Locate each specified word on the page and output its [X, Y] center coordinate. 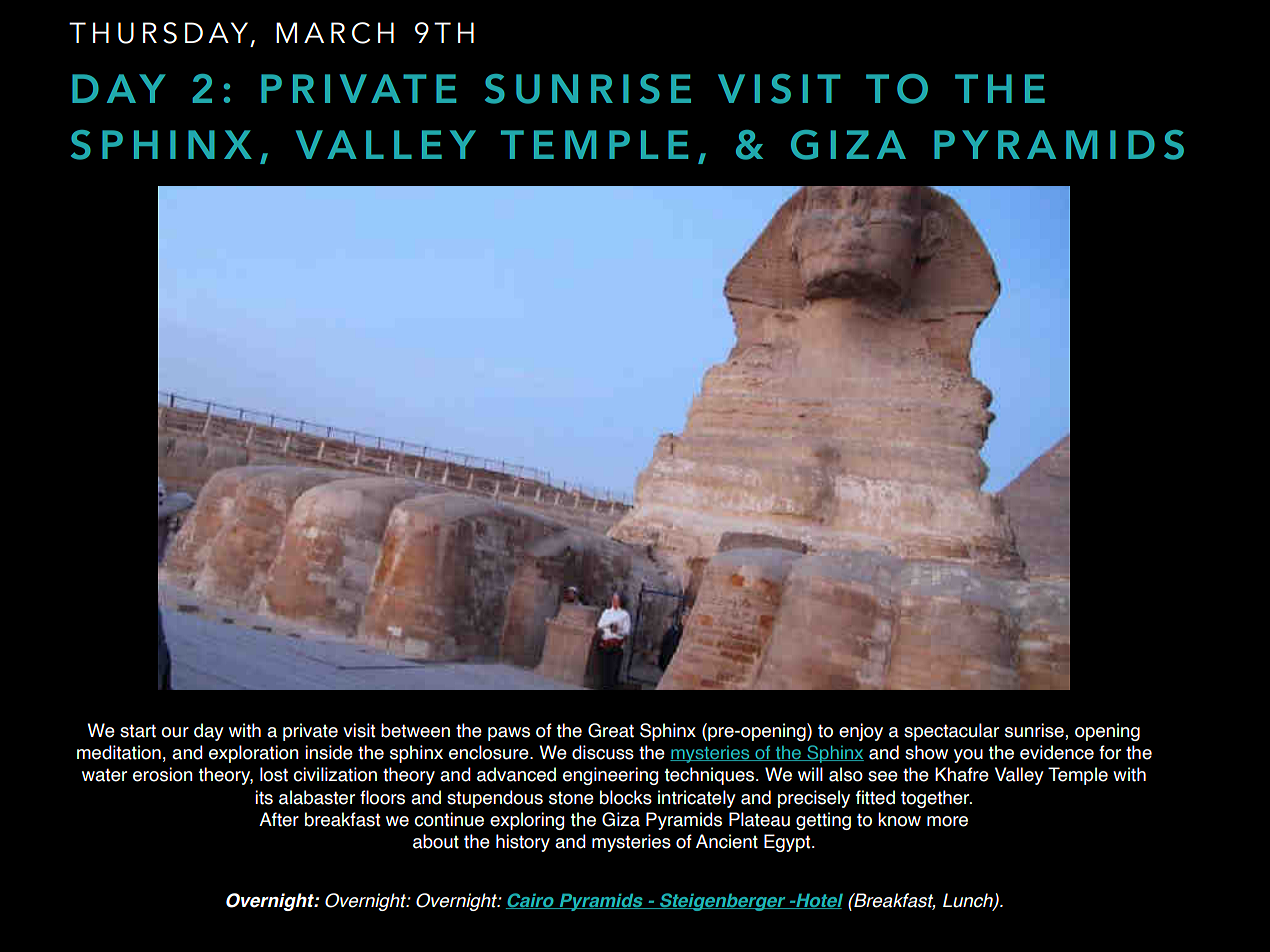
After [279, 819]
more [947, 821]
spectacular [951, 732]
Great [611, 730]
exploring [527, 821]
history [523, 843]
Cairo [531, 901]
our [175, 732]
